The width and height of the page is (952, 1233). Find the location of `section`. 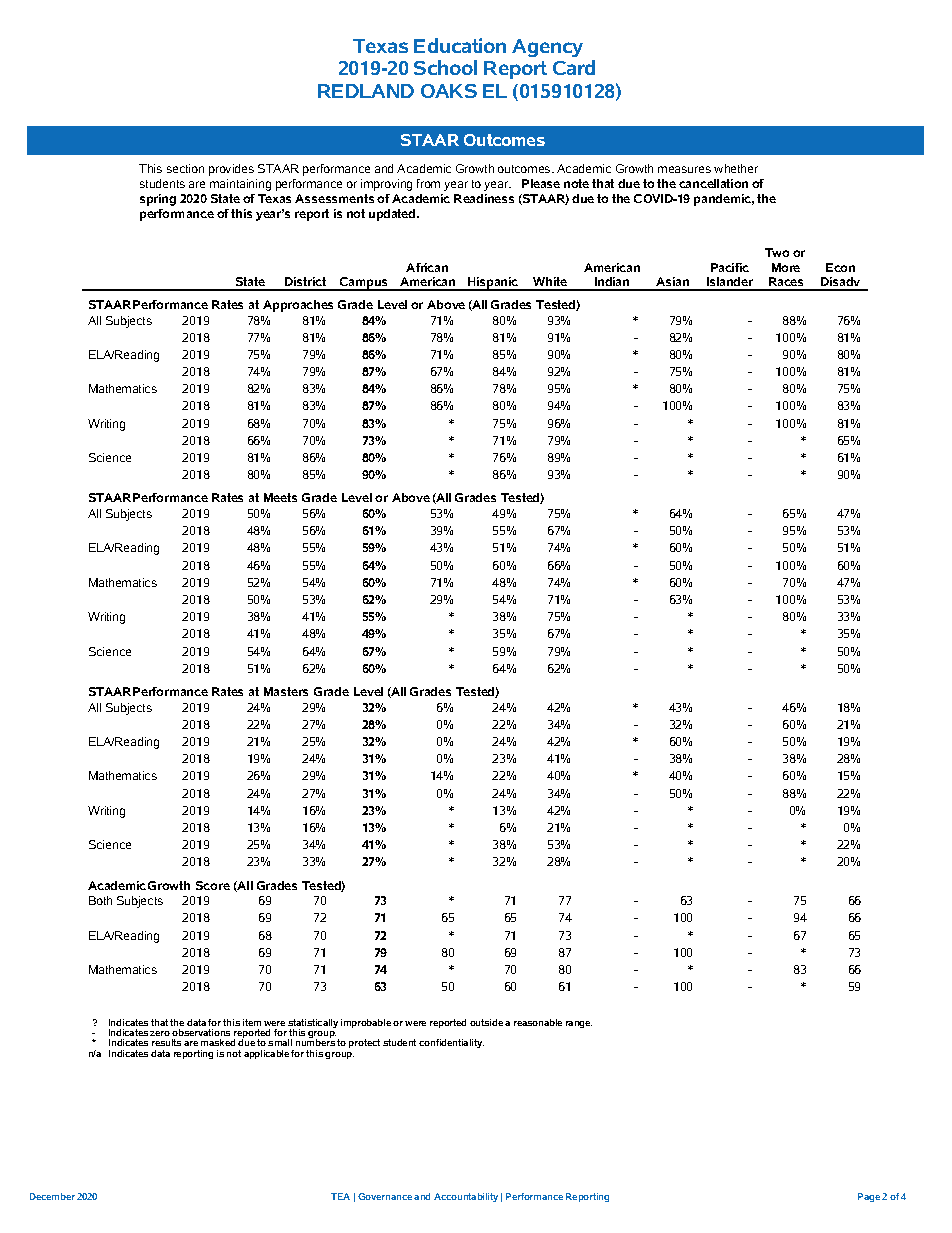

section is located at coordinates (185, 168).
